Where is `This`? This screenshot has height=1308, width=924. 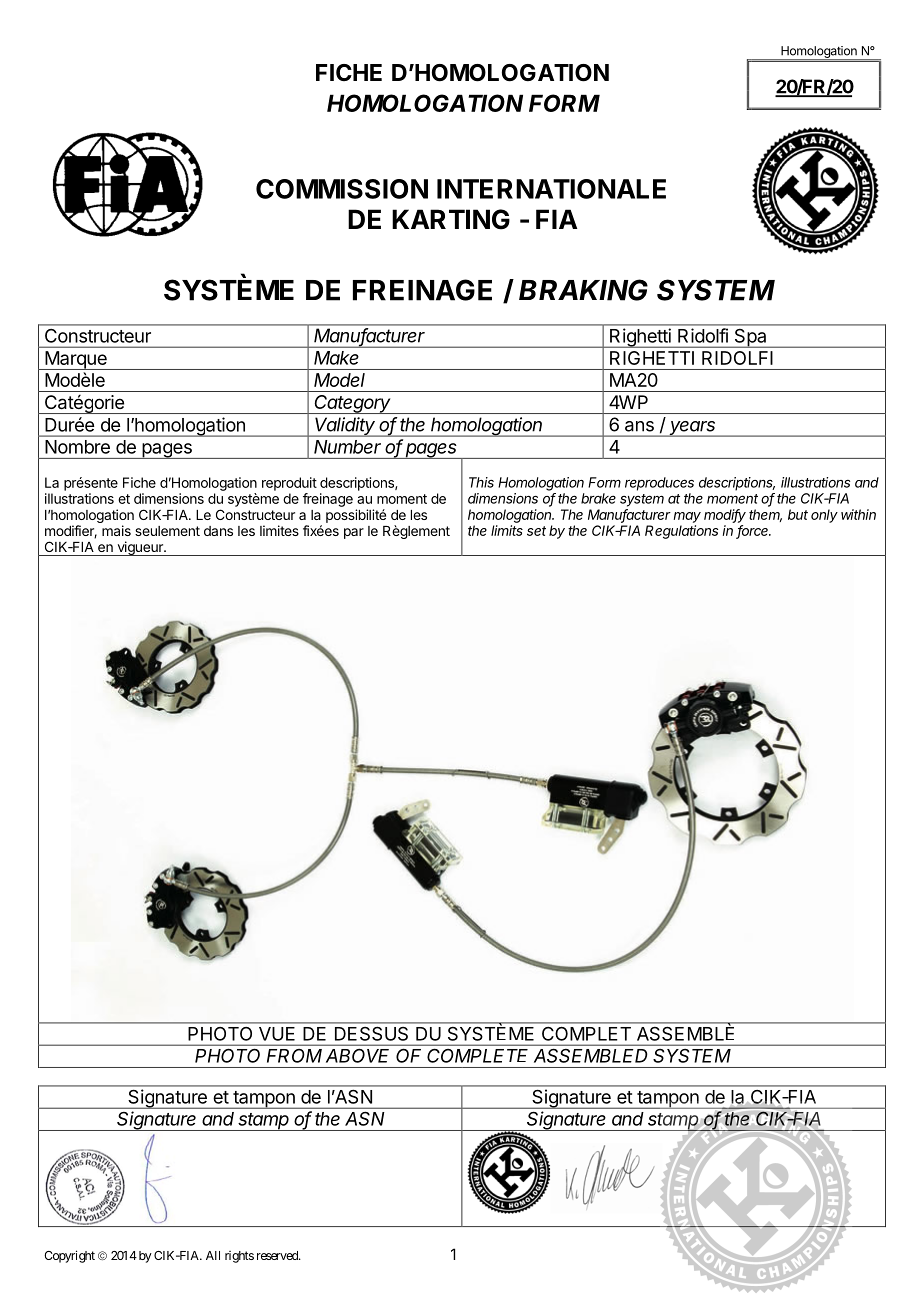
This is located at coordinates (481, 482).
